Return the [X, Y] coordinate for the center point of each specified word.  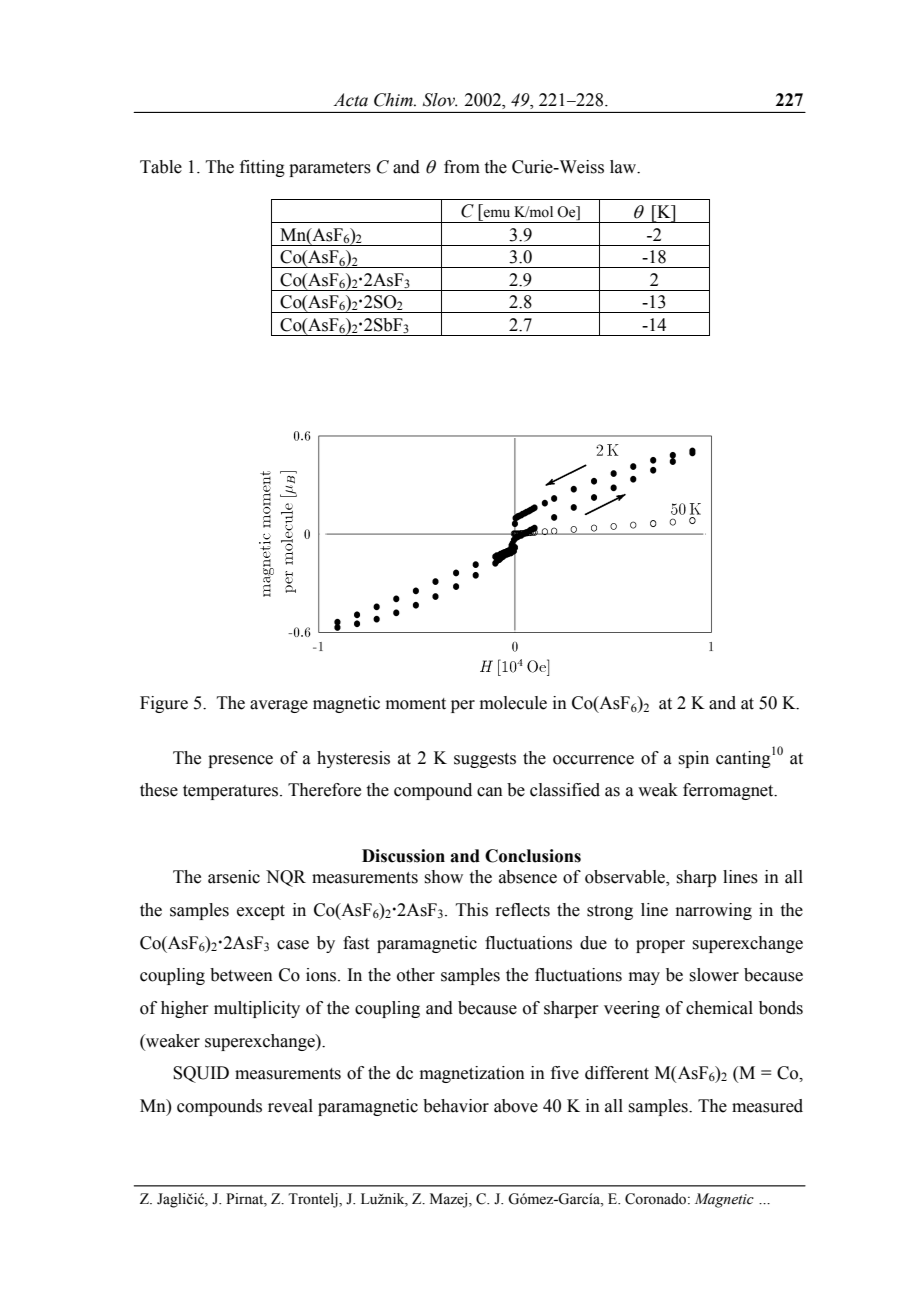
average [279, 706]
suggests [485, 760]
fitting [262, 168]
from [462, 167]
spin [693, 759]
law [624, 167]
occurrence [593, 760]
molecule [513, 703]
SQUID [201, 1074]
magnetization [472, 1074]
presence [240, 761]
